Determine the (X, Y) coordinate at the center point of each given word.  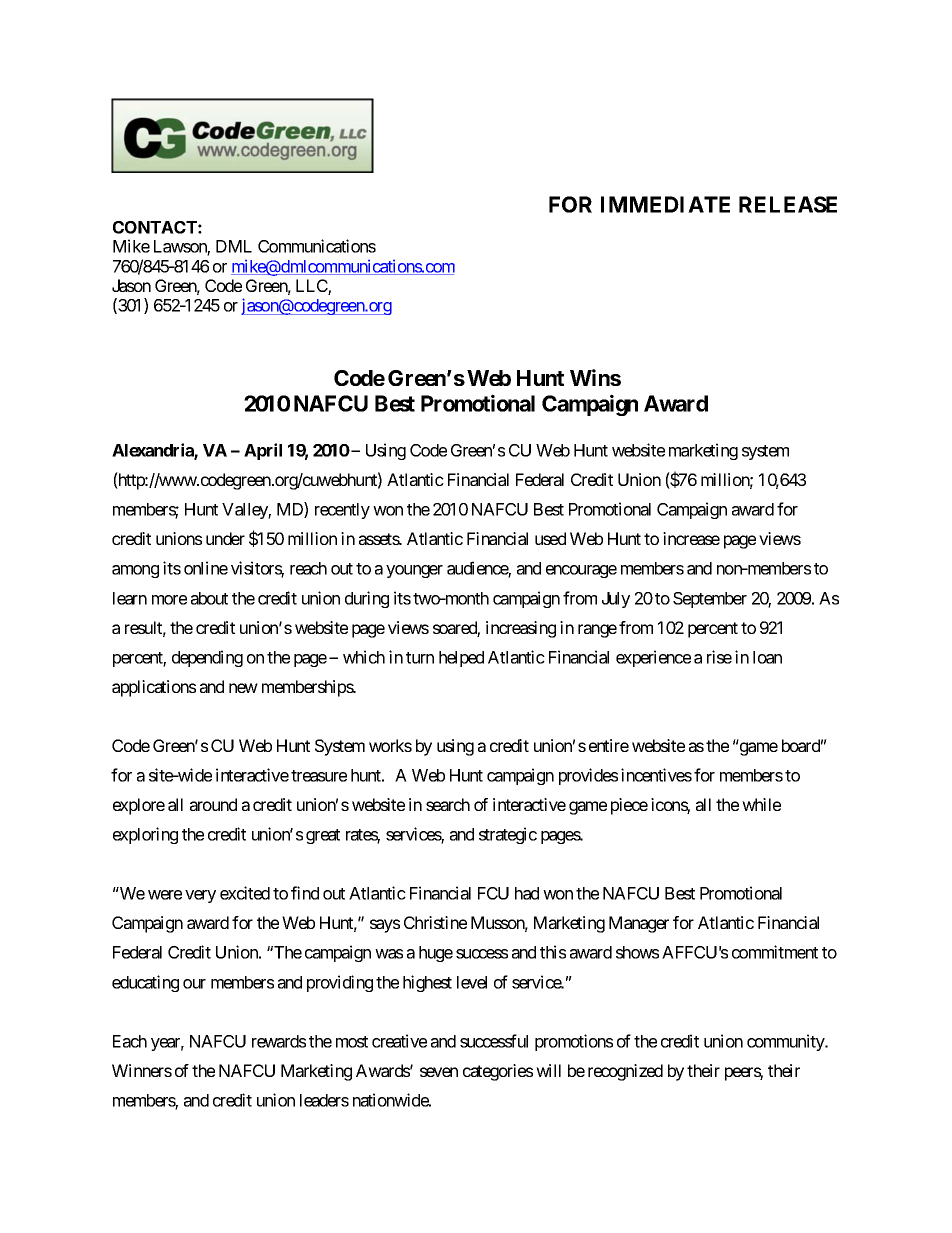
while (761, 804)
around (213, 804)
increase (691, 538)
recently (342, 511)
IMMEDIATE (665, 204)
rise (719, 657)
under (225, 538)
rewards (279, 1041)
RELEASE (788, 204)
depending (207, 658)
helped (461, 659)
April (263, 451)
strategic (508, 835)
